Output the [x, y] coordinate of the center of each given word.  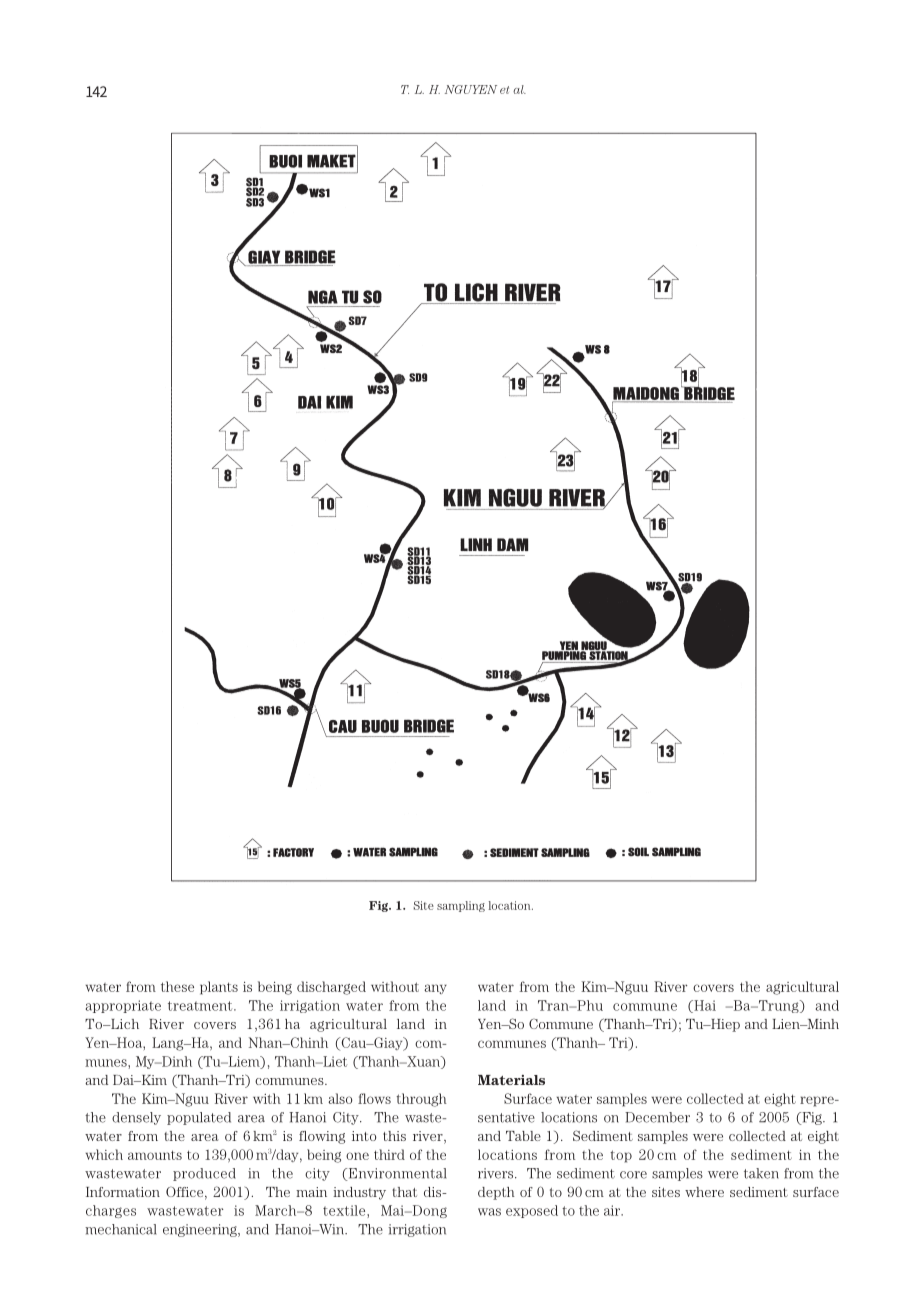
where [704, 1192]
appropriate [123, 1006]
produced [204, 1174]
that [404, 1192]
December [657, 1117]
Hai [704, 1006]
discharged [331, 988]
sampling [461, 906]
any [435, 989]
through [421, 1100]
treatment [201, 1006]
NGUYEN [471, 89]
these [177, 986]
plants [219, 988]
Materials [511, 1080]
